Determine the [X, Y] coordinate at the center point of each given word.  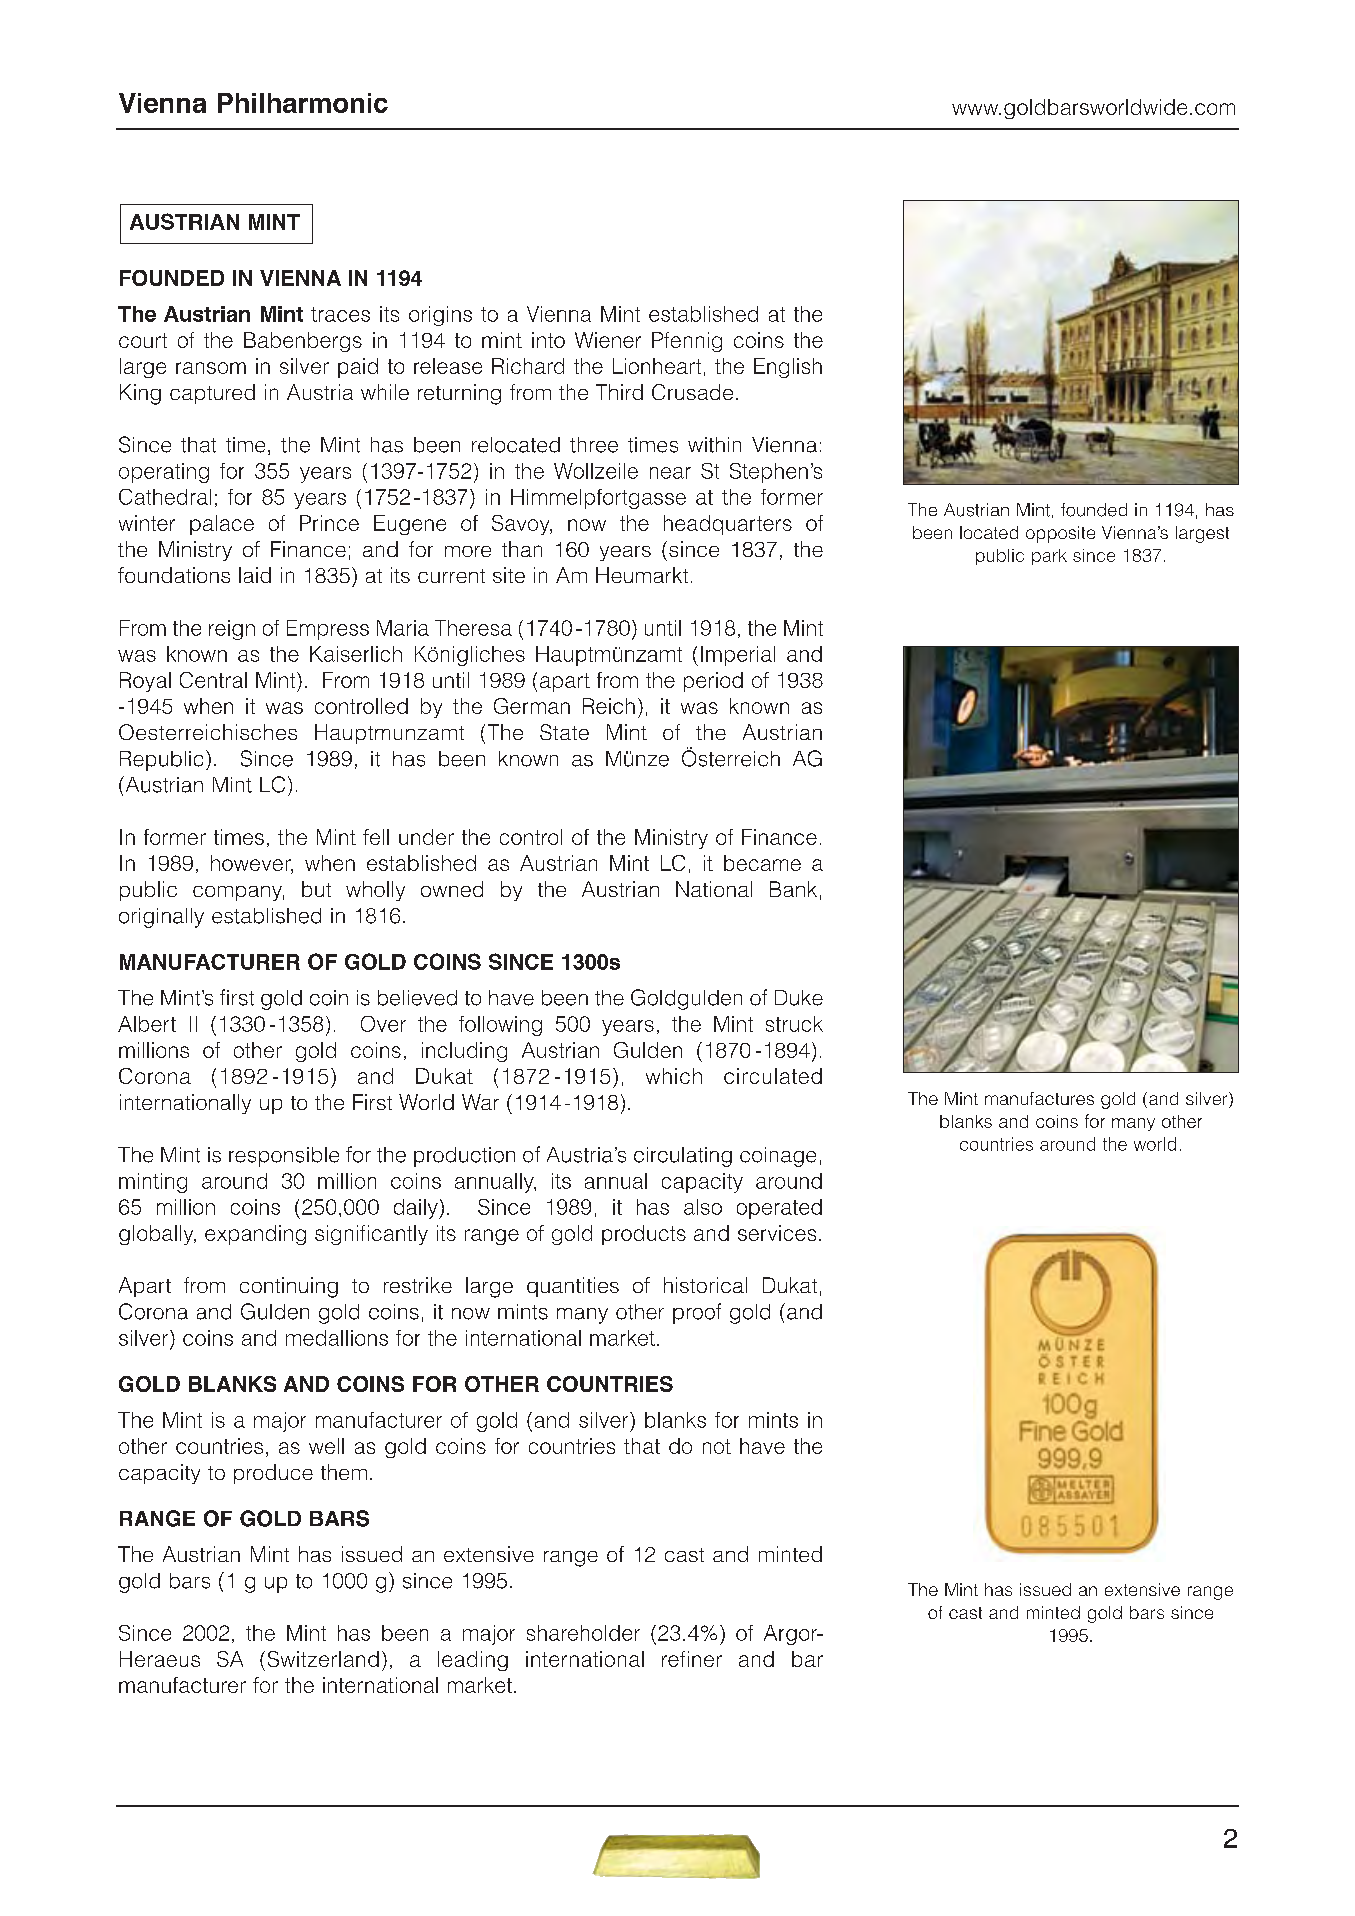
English [788, 368]
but [316, 889]
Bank [793, 889]
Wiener [608, 340]
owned [452, 889]
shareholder [583, 1633]
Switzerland [323, 1659]
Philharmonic [303, 103]
